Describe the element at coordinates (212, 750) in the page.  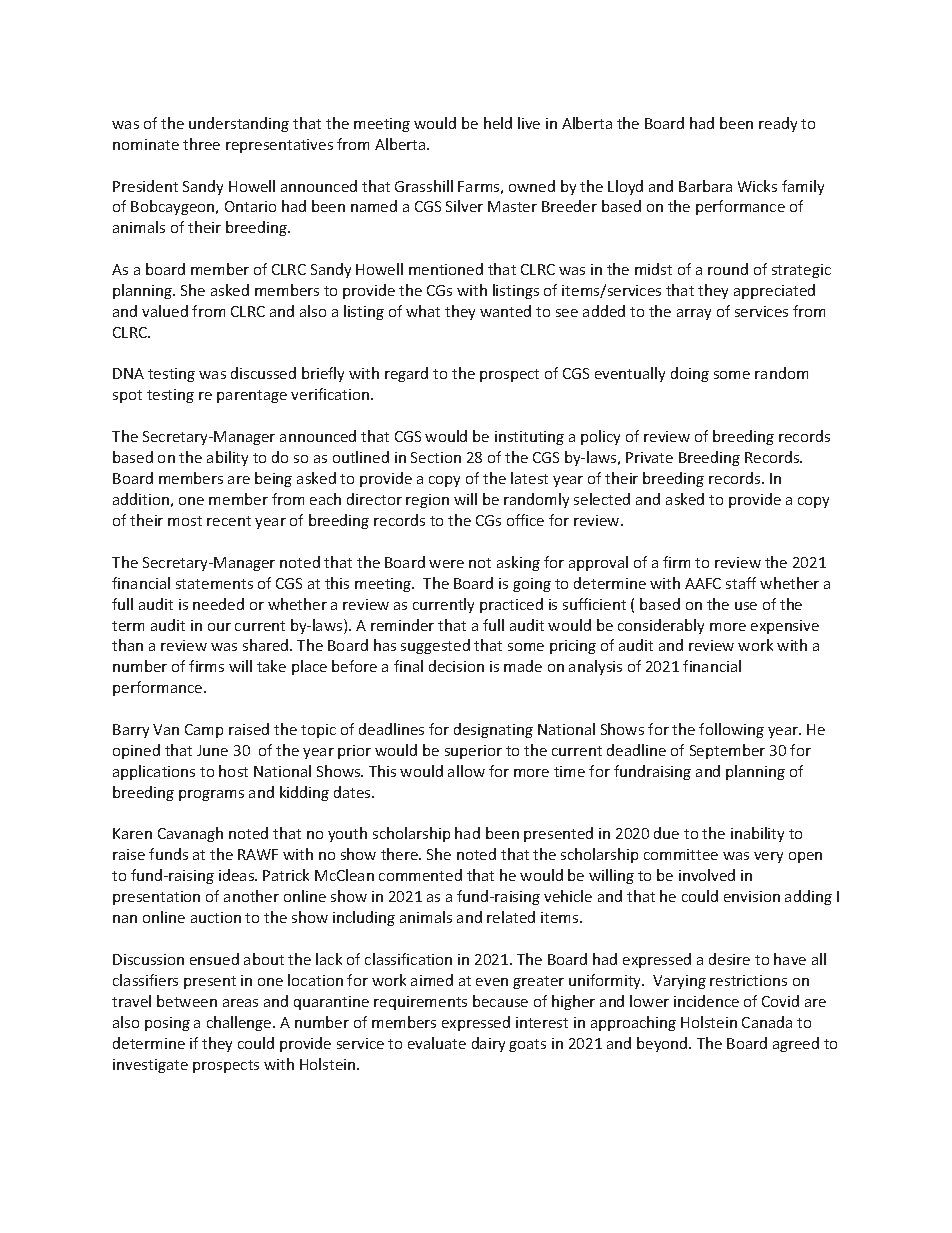
I see `June` at that location.
